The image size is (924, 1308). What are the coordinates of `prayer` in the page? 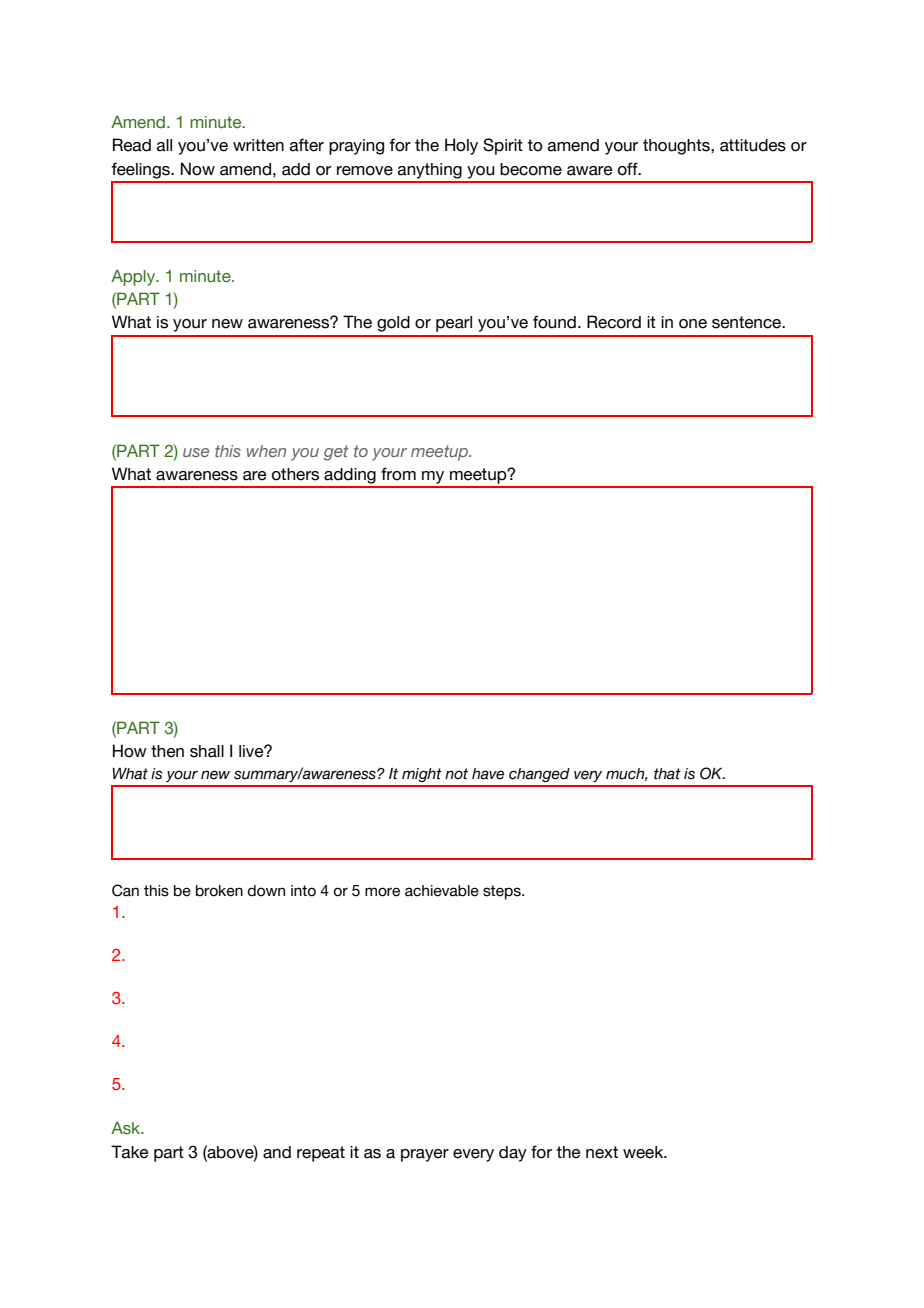 It's located at (425, 1155).
